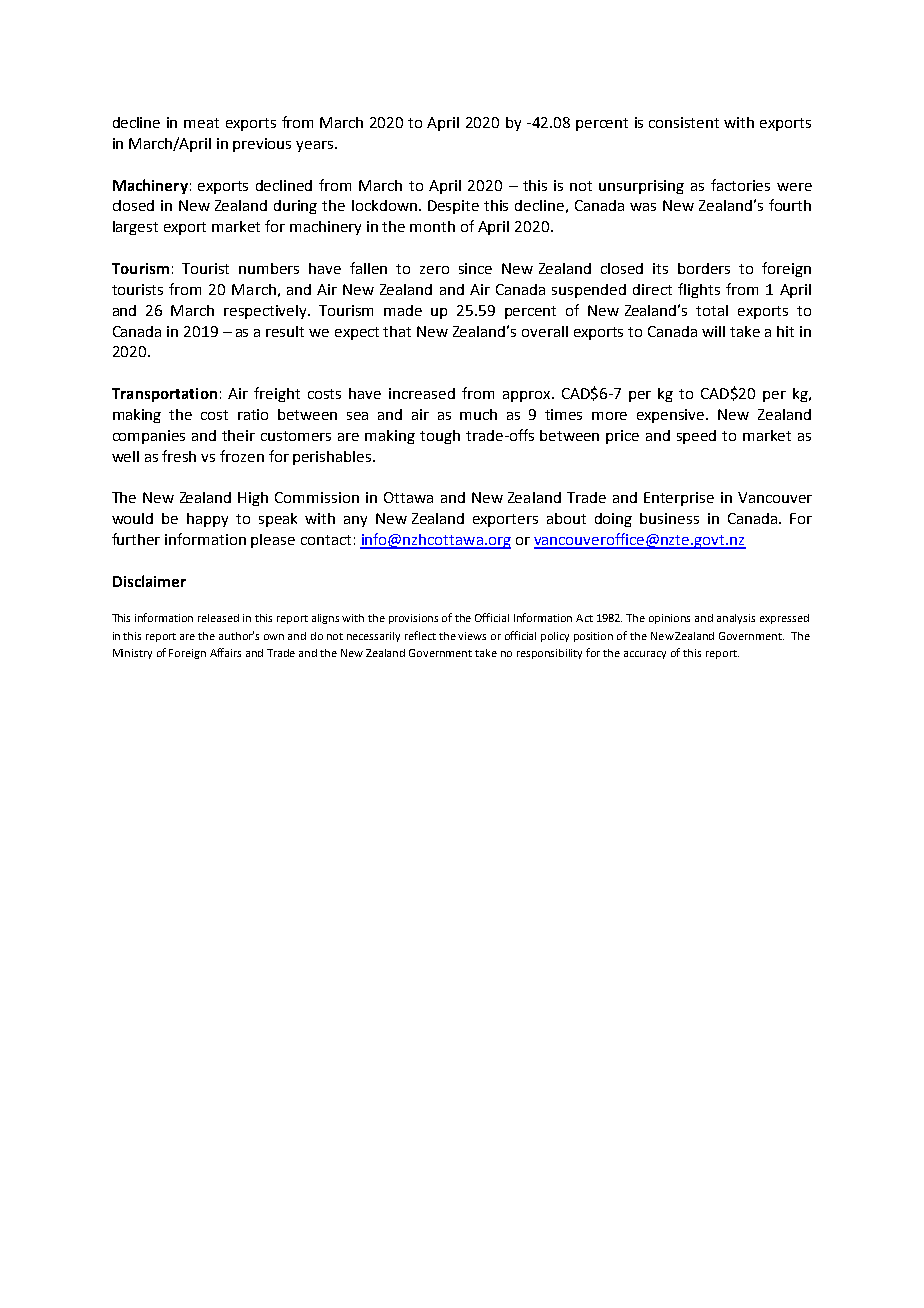  What do you see at coordinates (420, 635) in the screenshot?
I see `reflect` at bounding box center [420, 635].
